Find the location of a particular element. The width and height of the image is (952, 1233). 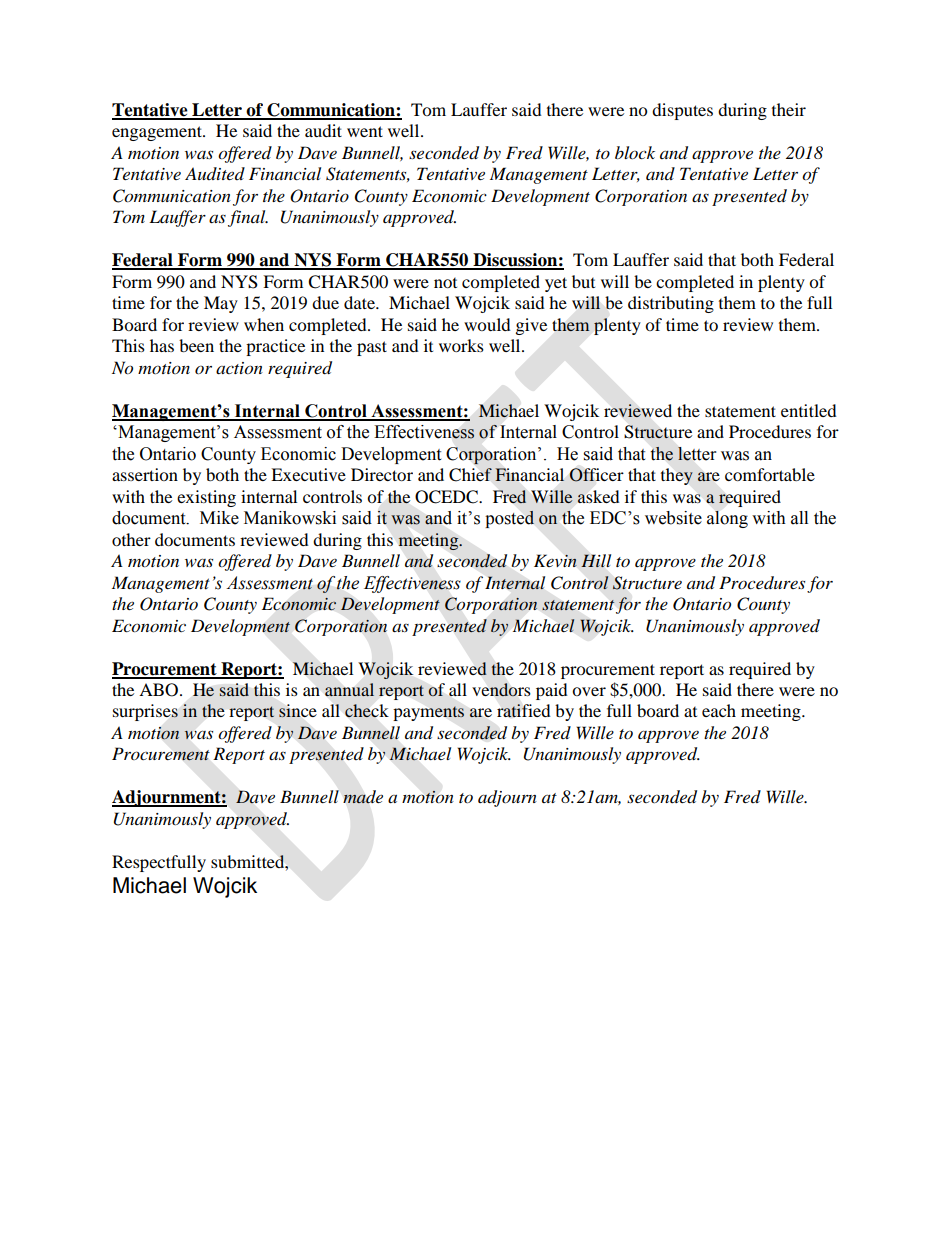

each is located at coordinates (719, 710).
